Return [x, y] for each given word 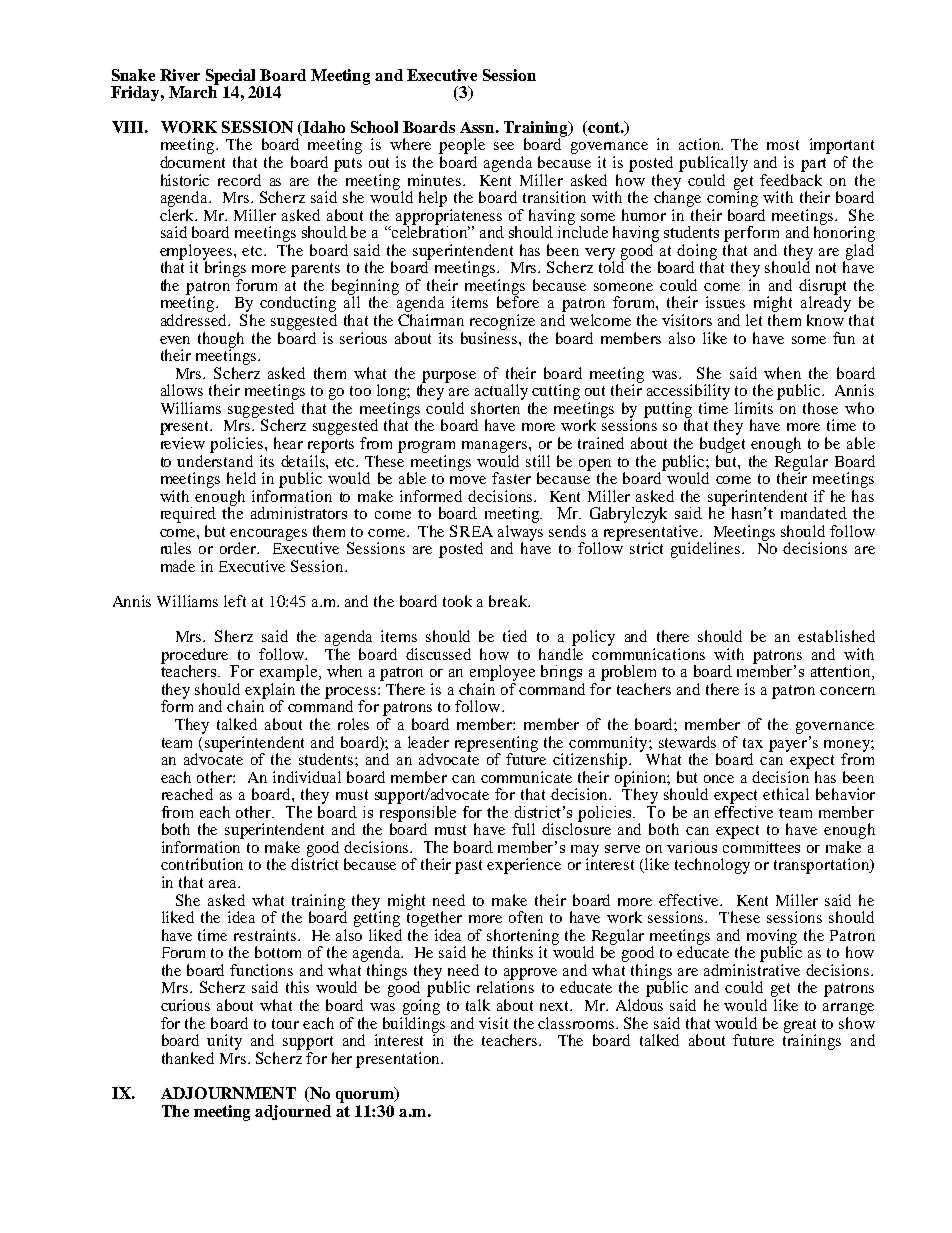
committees [761, 845]
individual [307, 777]
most [783, 145]
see [504, 146]
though [221, 341]
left [235, 601]
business [490, 336]
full [523, 829]
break [509, 601]
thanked [188, 1058]
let [754, 320]
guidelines [705, 550]
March [194, 91]
